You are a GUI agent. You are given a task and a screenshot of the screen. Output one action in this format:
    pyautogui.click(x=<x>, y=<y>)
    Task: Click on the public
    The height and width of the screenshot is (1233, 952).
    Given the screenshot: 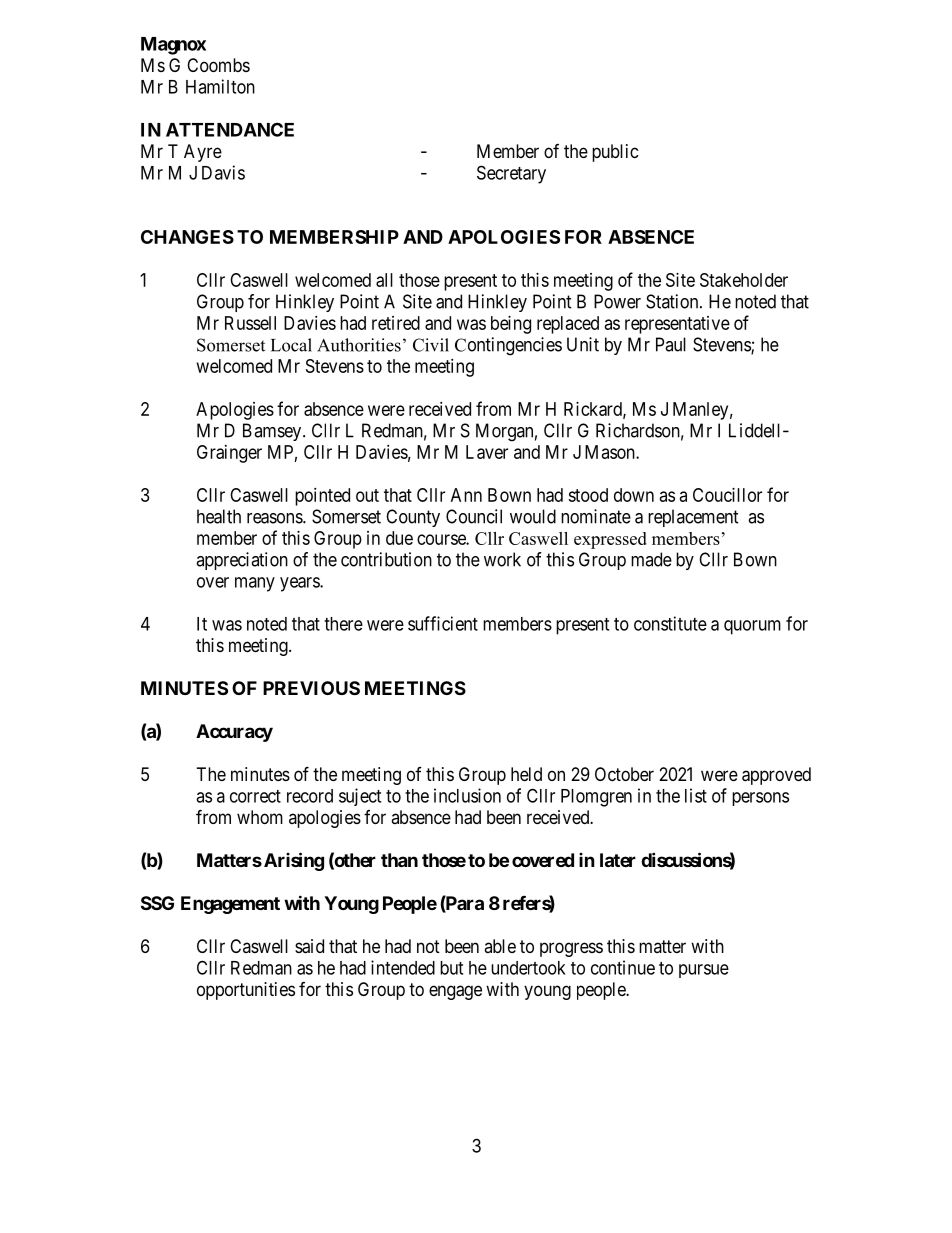 What is the action you would take?
    pyautogui.click(x=615, y=153)
